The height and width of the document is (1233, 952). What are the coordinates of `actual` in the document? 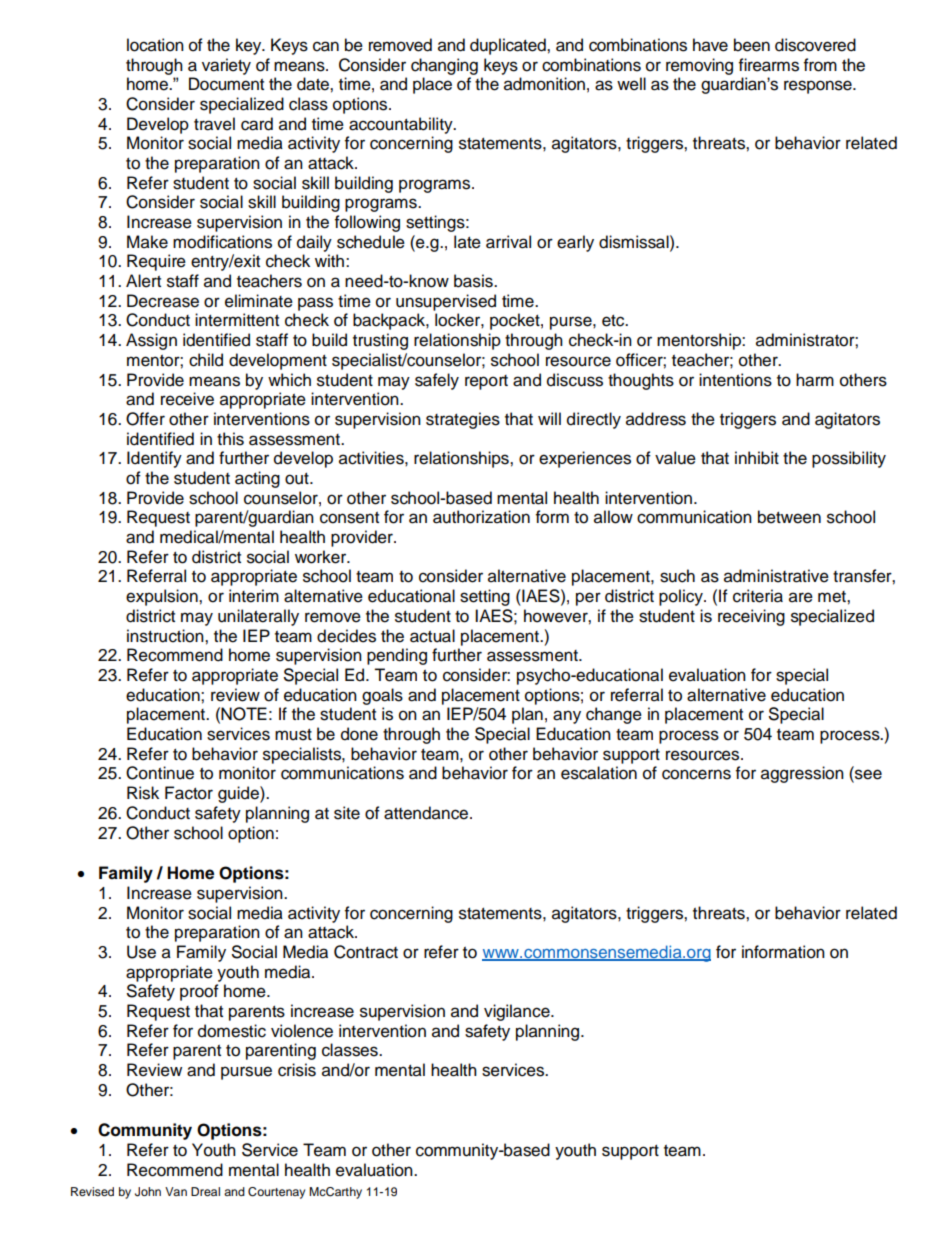 It's located at (432, 636).
